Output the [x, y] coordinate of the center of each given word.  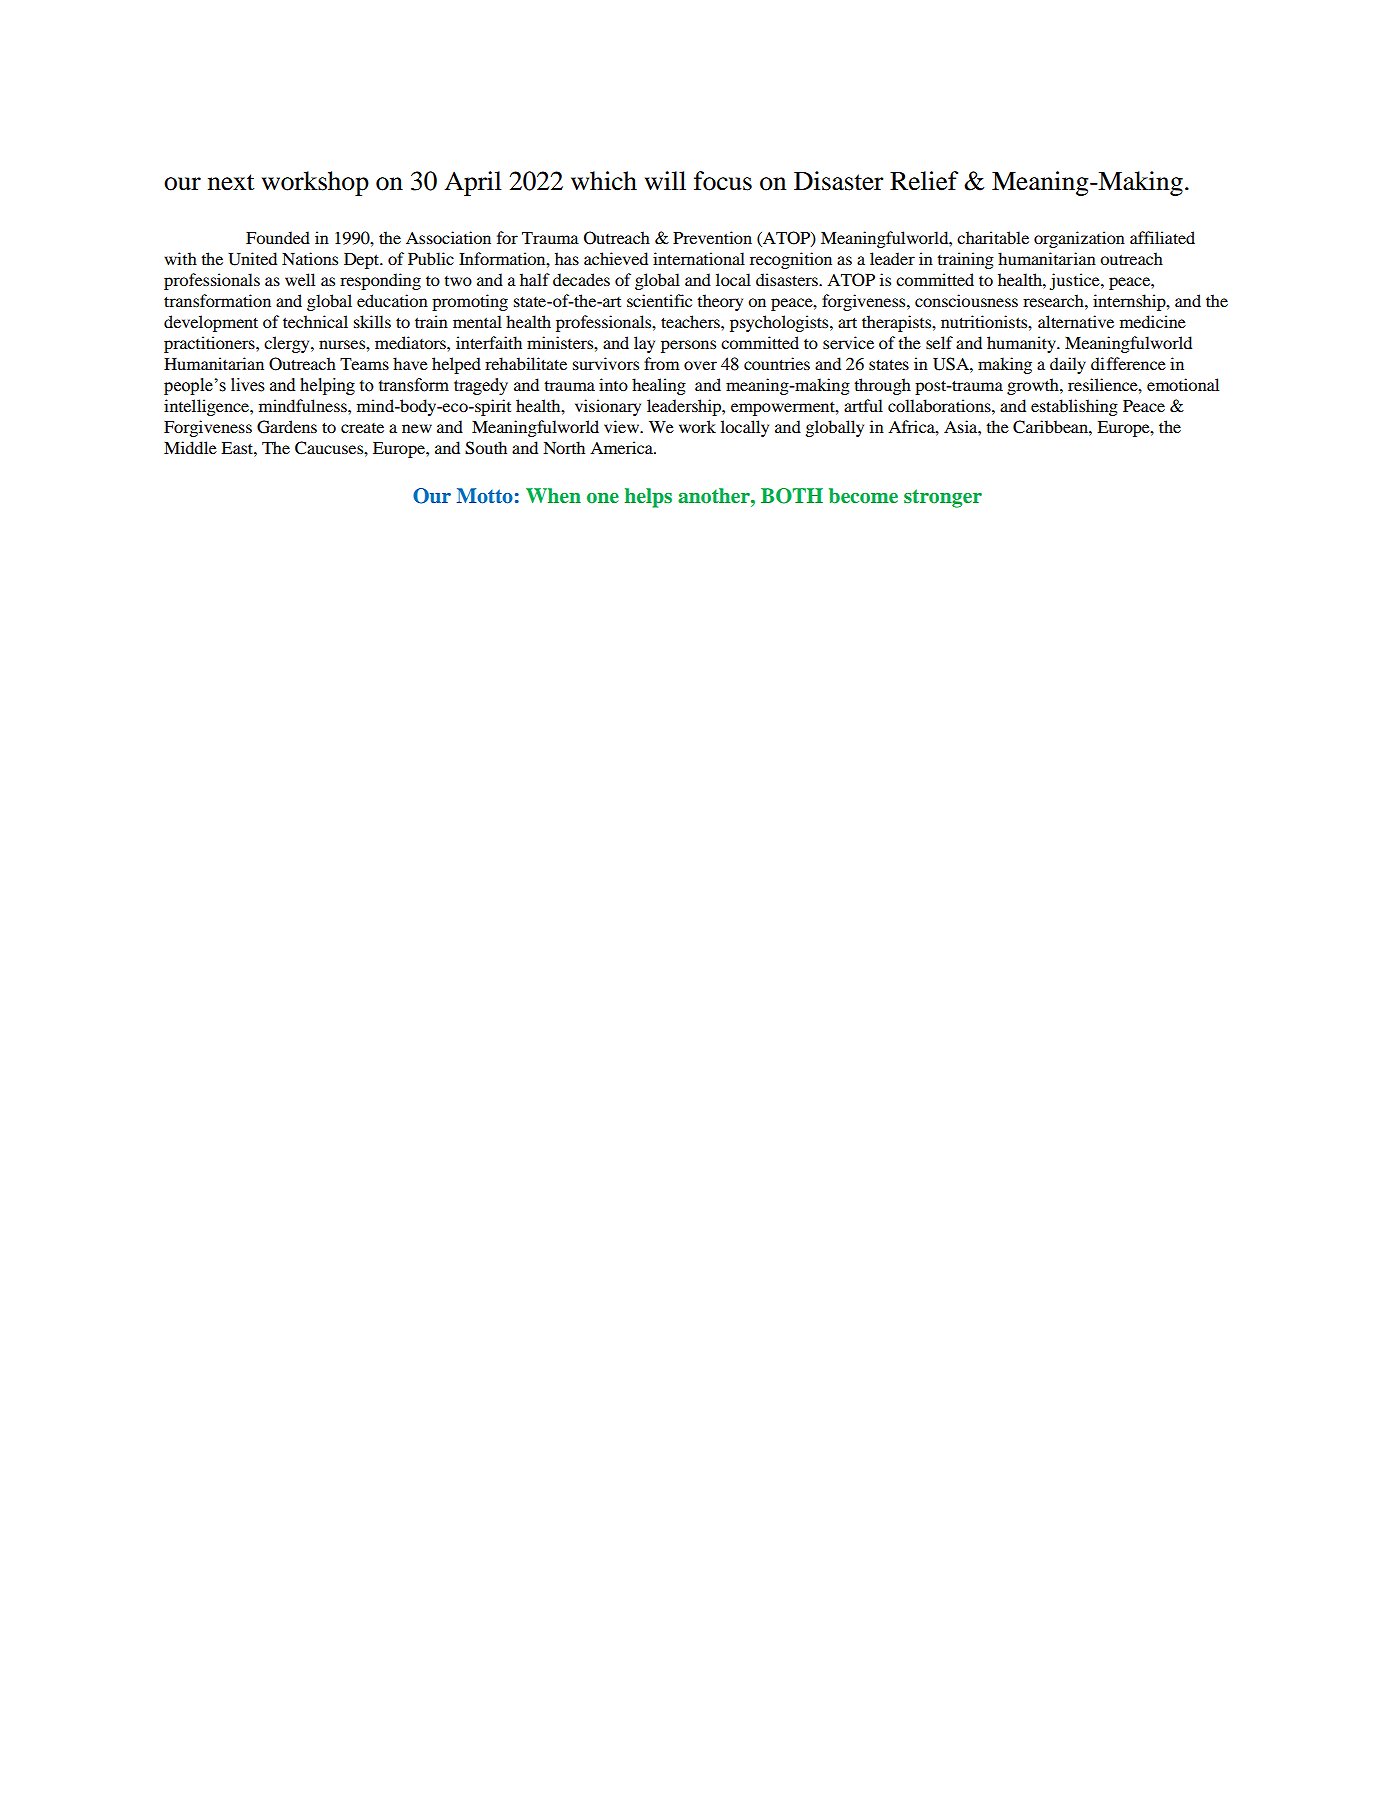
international [699, 258]
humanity [1022, 344]
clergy [288, 344]
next [231, 182]
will [665, 180]
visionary [608, 407]
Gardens [287, 427]
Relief [924, 181]
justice [1076, 281]
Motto [485, 495]
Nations [310, 258]
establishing [1074, 407]
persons [688, 346]
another [715, 495]
